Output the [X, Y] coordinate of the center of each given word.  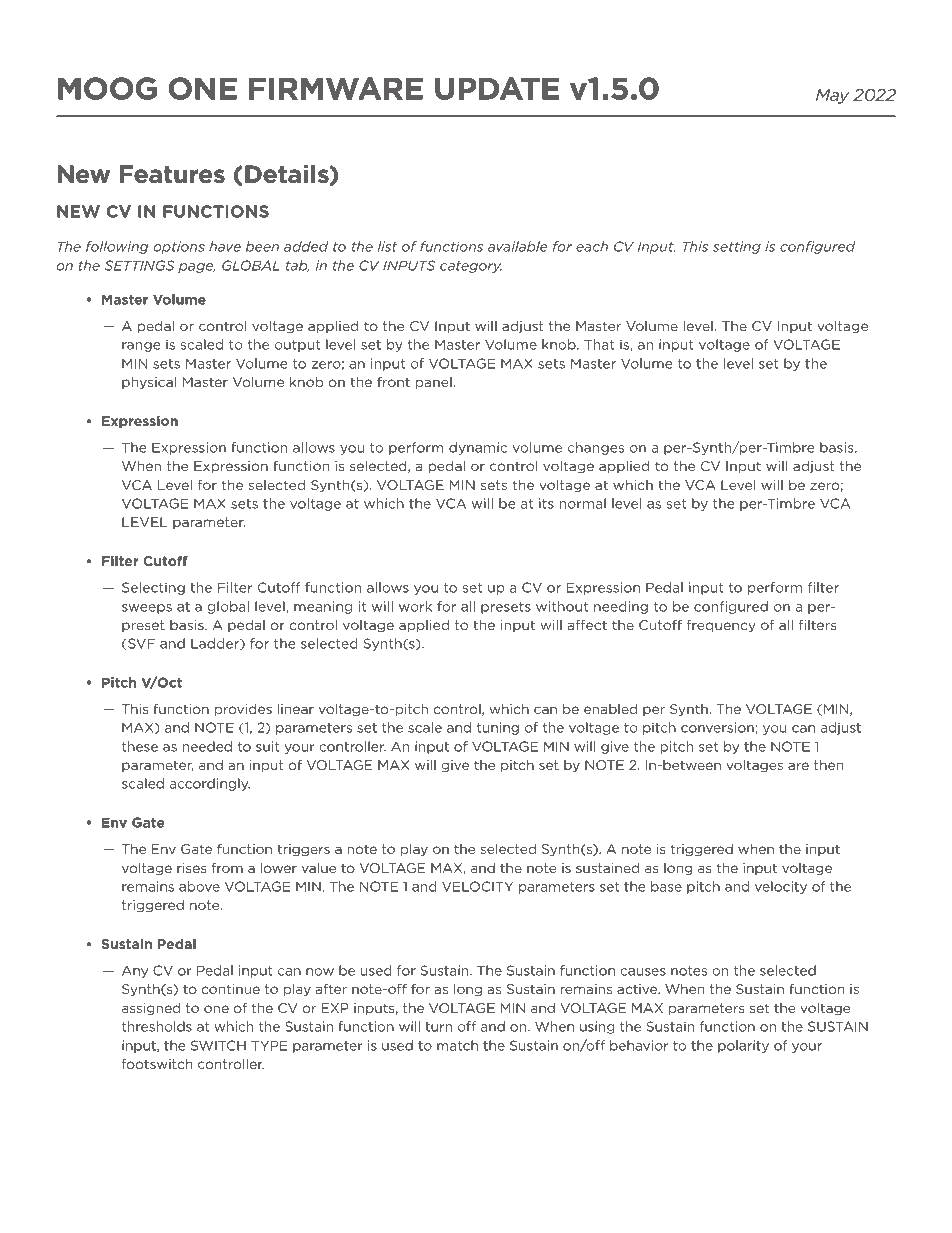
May [832, 96]
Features [172, 174]
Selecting [153, 588]
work [415, 606]
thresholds [157, 1026]
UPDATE [497, 88]
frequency [721, 626]
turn [438, 1027]
